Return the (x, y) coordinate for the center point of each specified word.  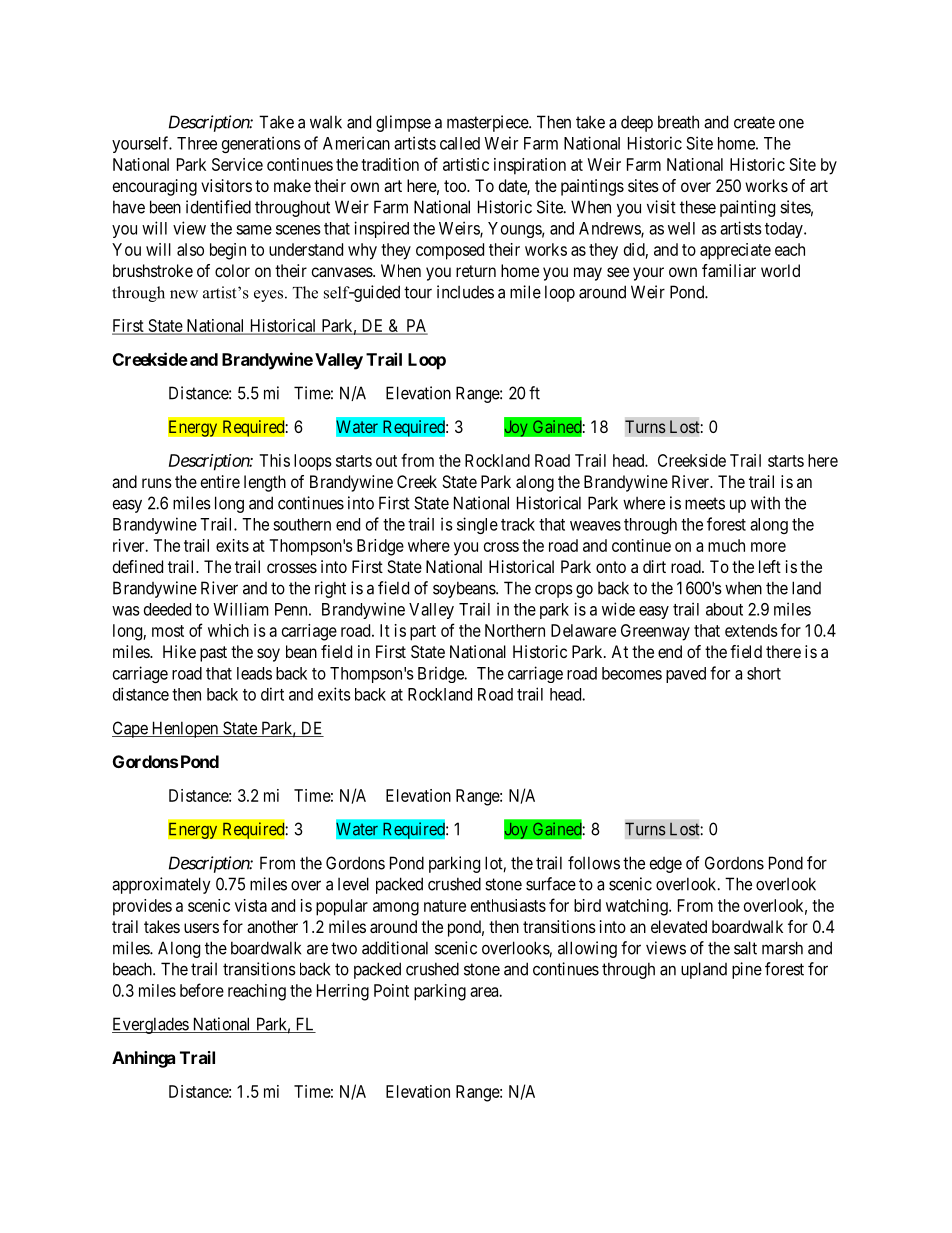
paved (686, 675)
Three (197, 143)
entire (220, 481)
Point (391, 990)
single (477, 525)
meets (705, 503)
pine (747, 970)
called (460, 143)
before (202, 990)
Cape (130, 729)
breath (678, 122)
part (423, 633)
